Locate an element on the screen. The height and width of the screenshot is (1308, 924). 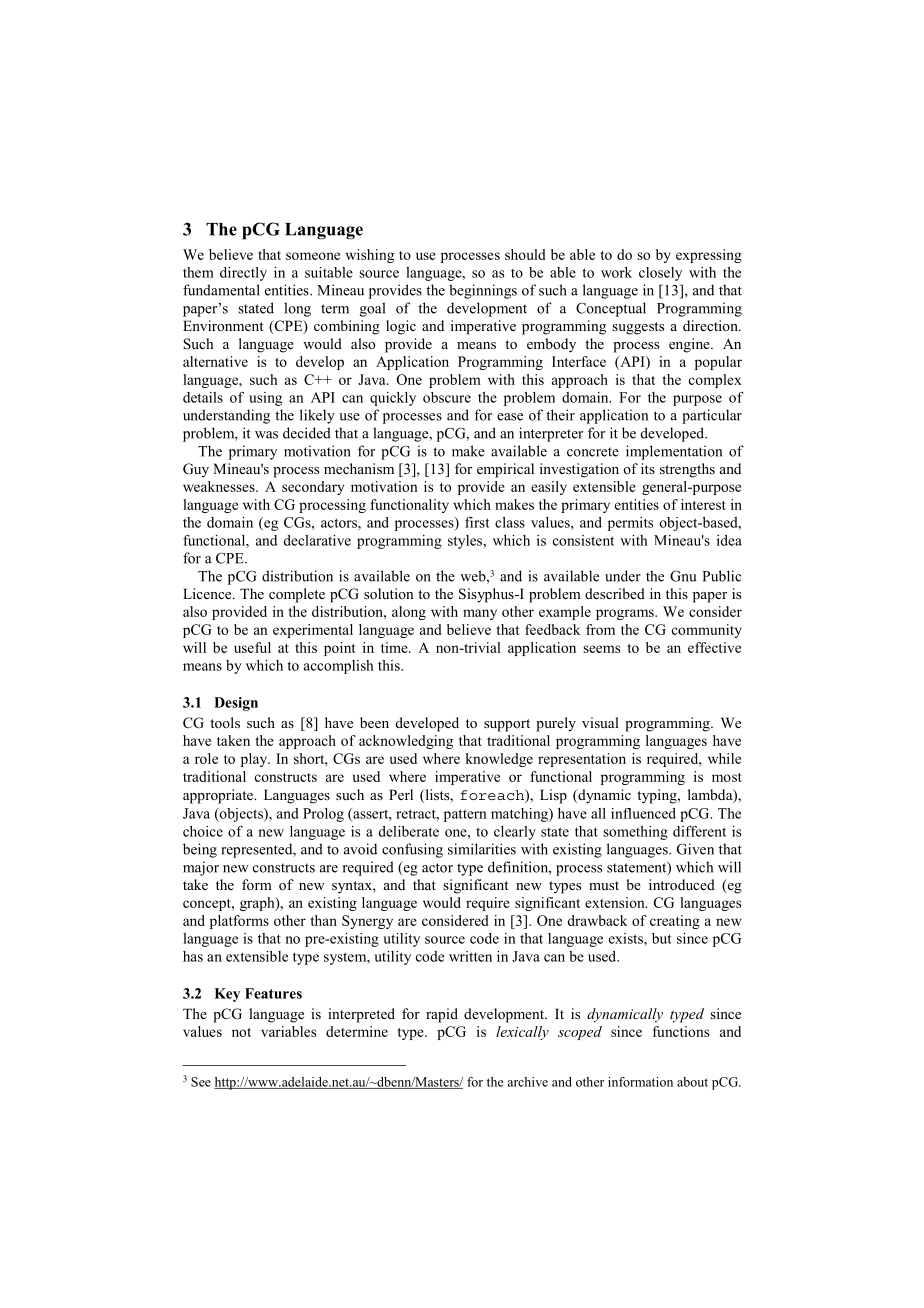
not is located at coordinates (241, 1032).
